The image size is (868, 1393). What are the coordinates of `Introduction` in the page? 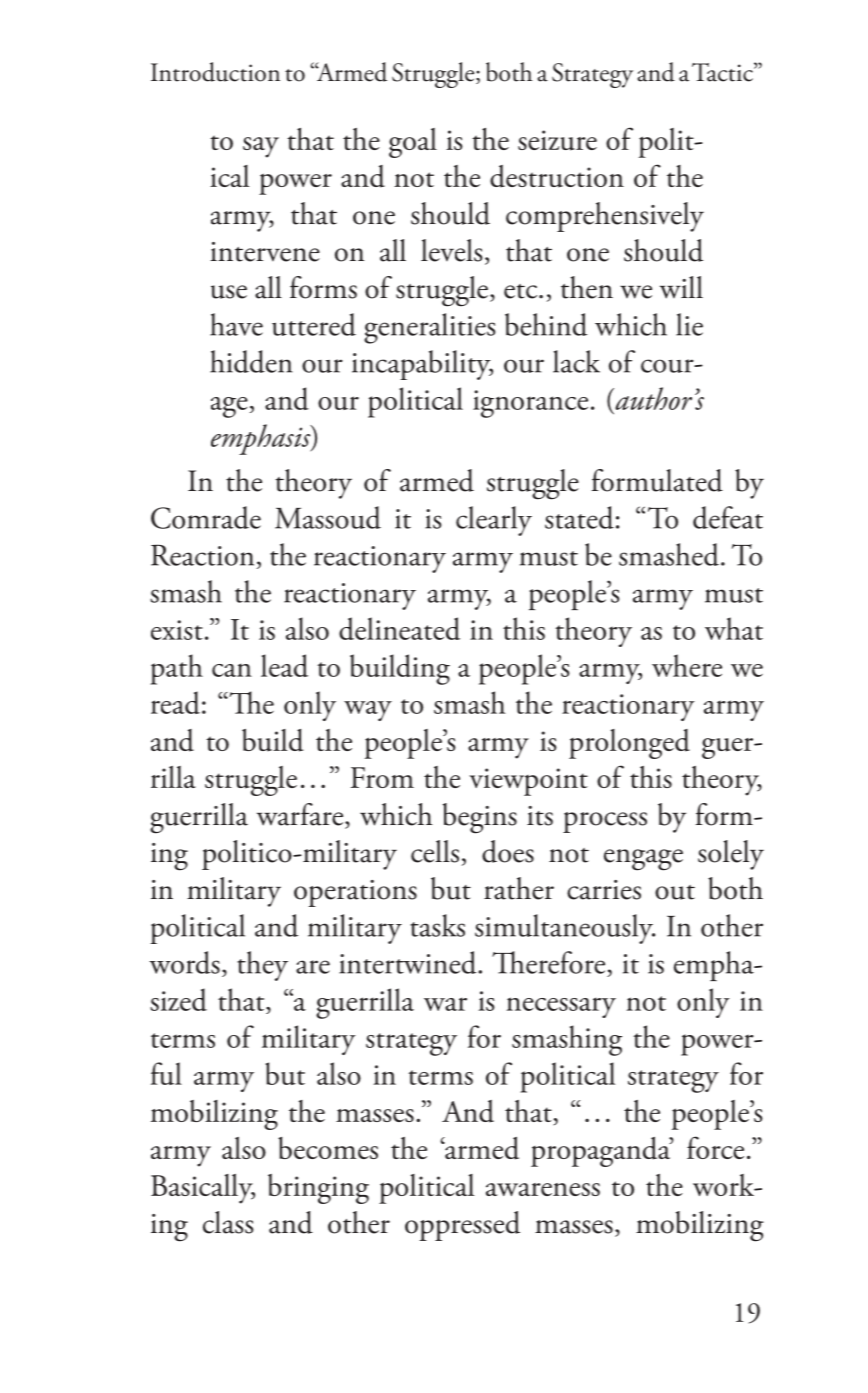 It's located at (215, 72).
